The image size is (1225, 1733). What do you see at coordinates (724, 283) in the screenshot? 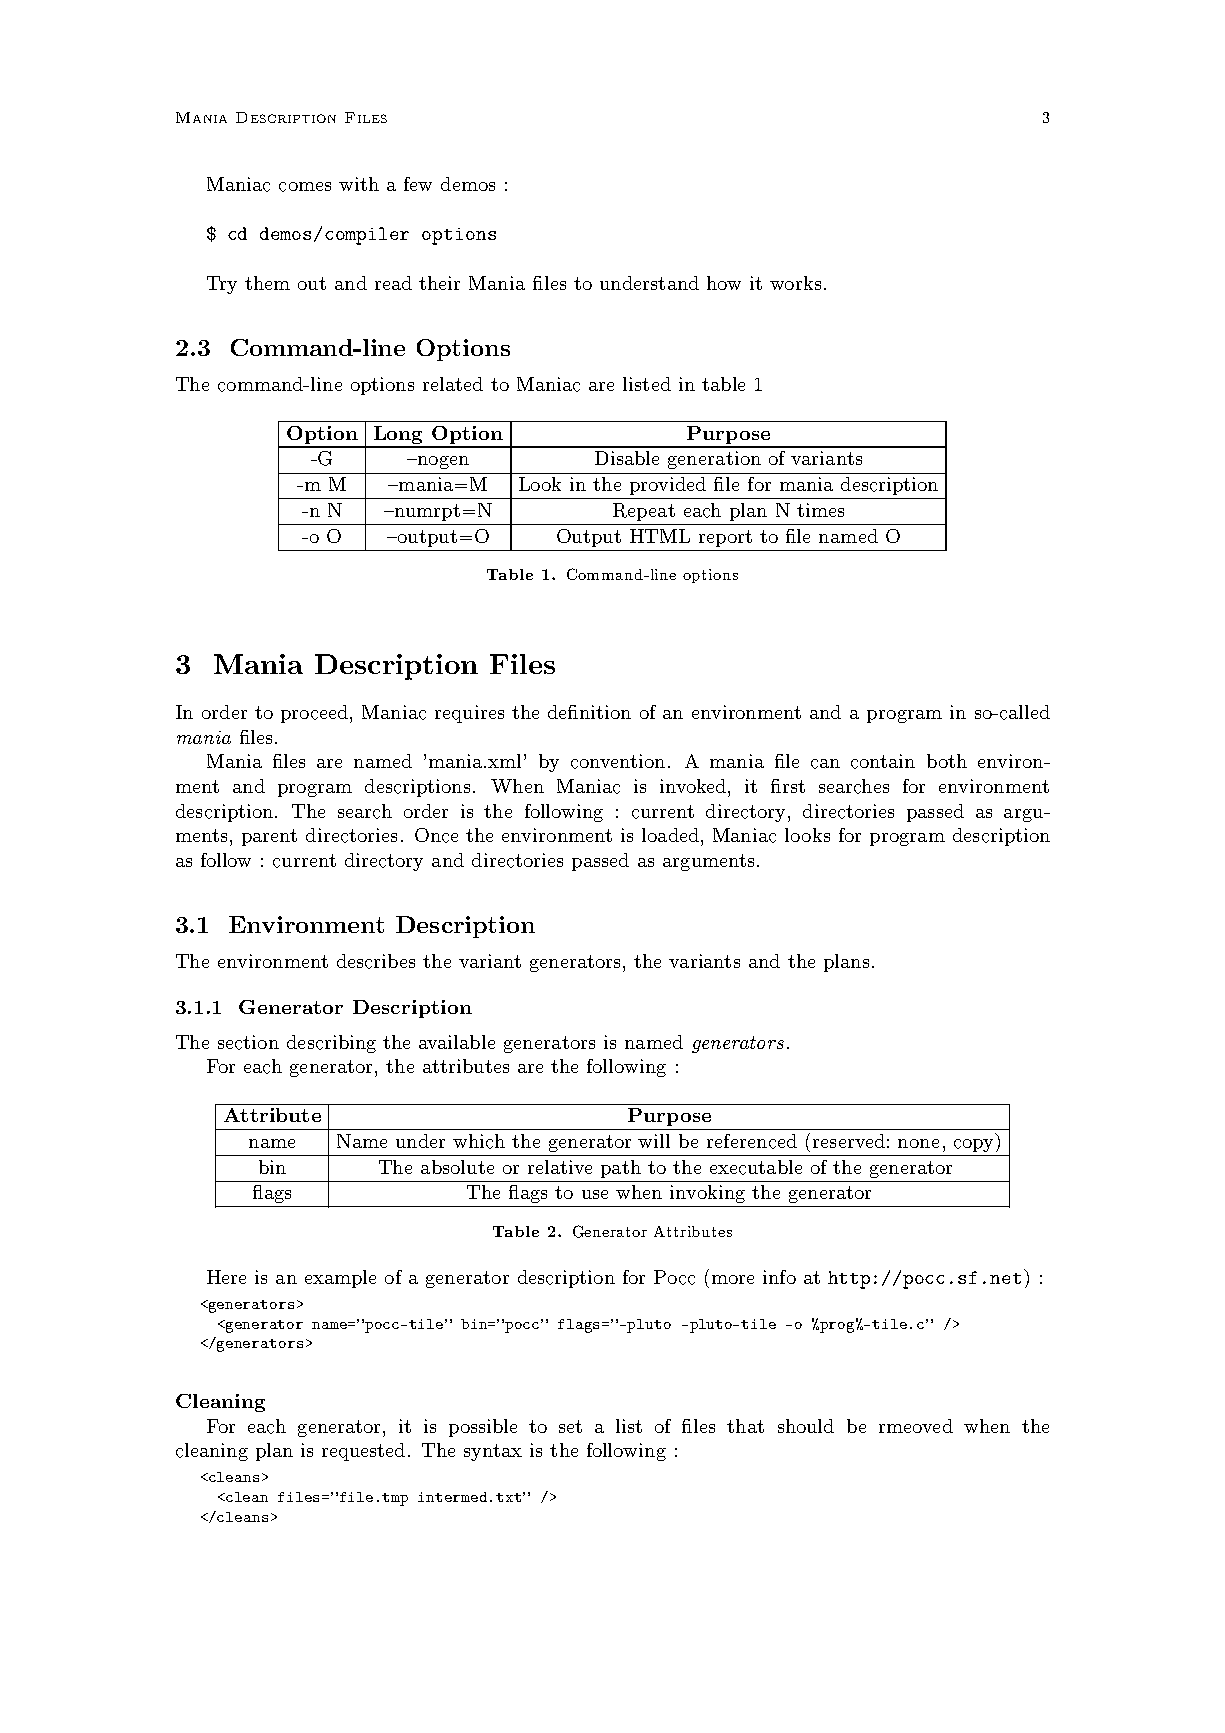
I see `how` at bounding box center [724, 283].
